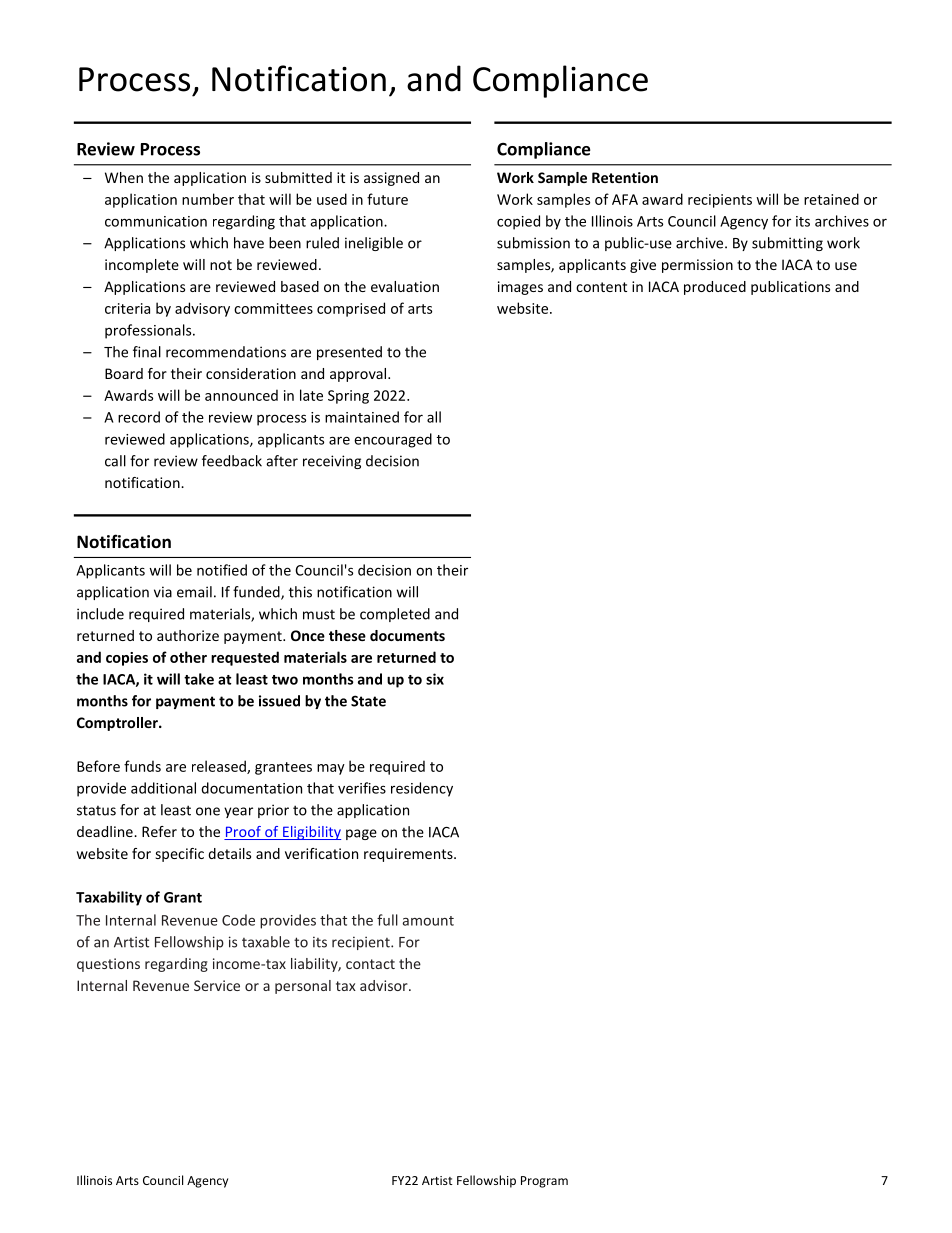 Image resolution: width=952 pixels, height=1233 pixels. Describe the element at coordinates (407, 635) in the screenshot. I see `documents` at that location.
